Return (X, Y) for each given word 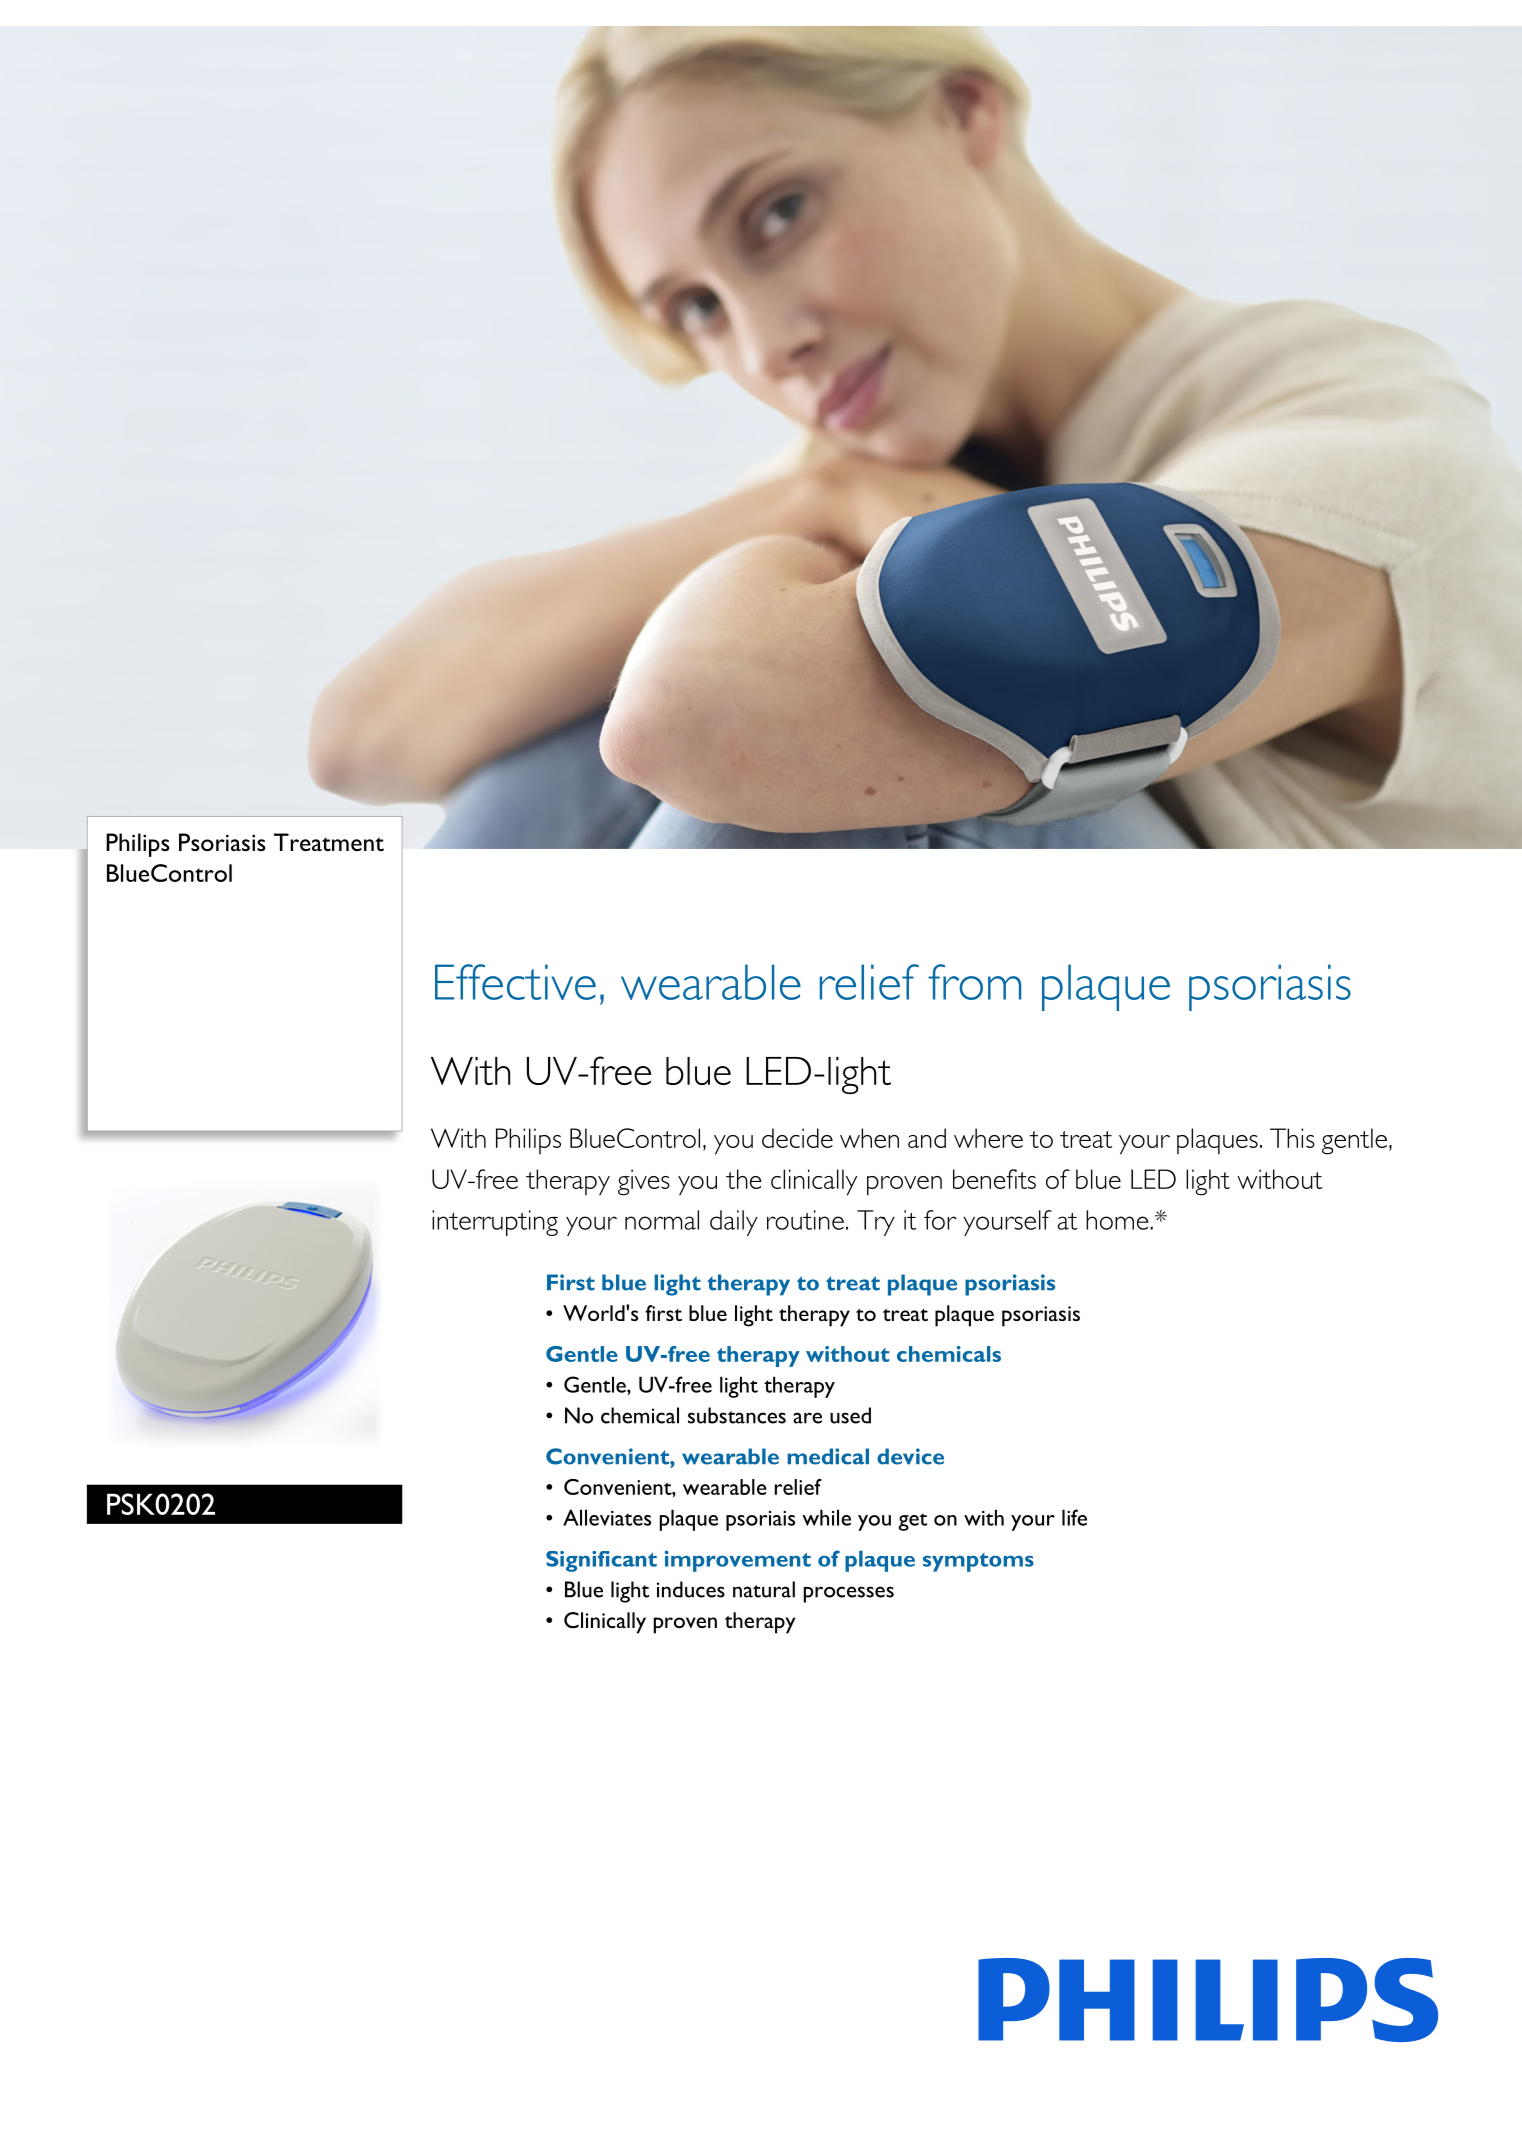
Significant (601, 1561)
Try (876, 1223)
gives (644, 1182)
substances (737, 1415)
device (910, 1456)
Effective (515, 982)
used (850, 1415)
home (1117, 1220)
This (1292, 1138)
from (974, 982)
